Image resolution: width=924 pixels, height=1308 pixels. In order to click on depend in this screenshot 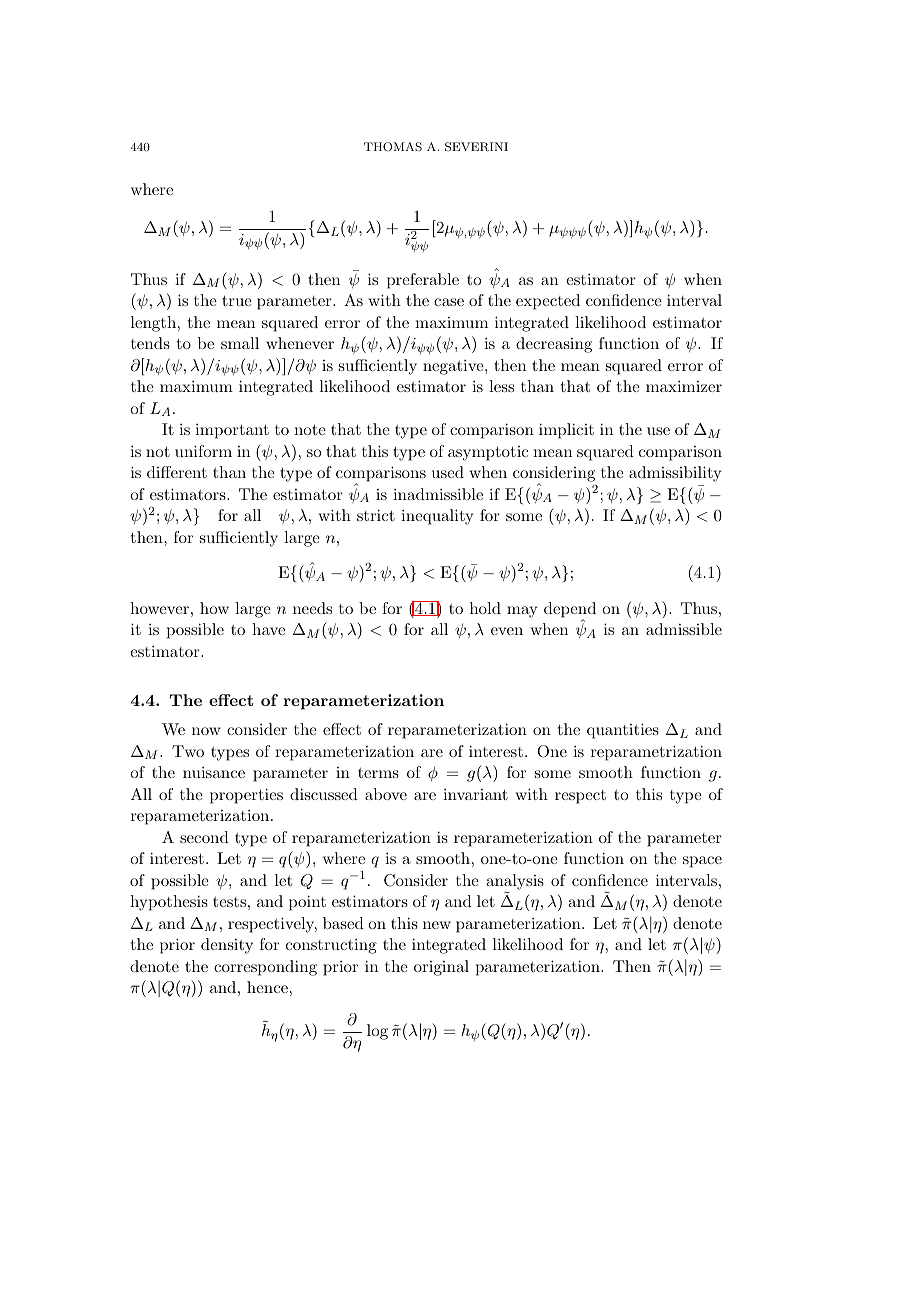, I will do `click(570, 611)`.
